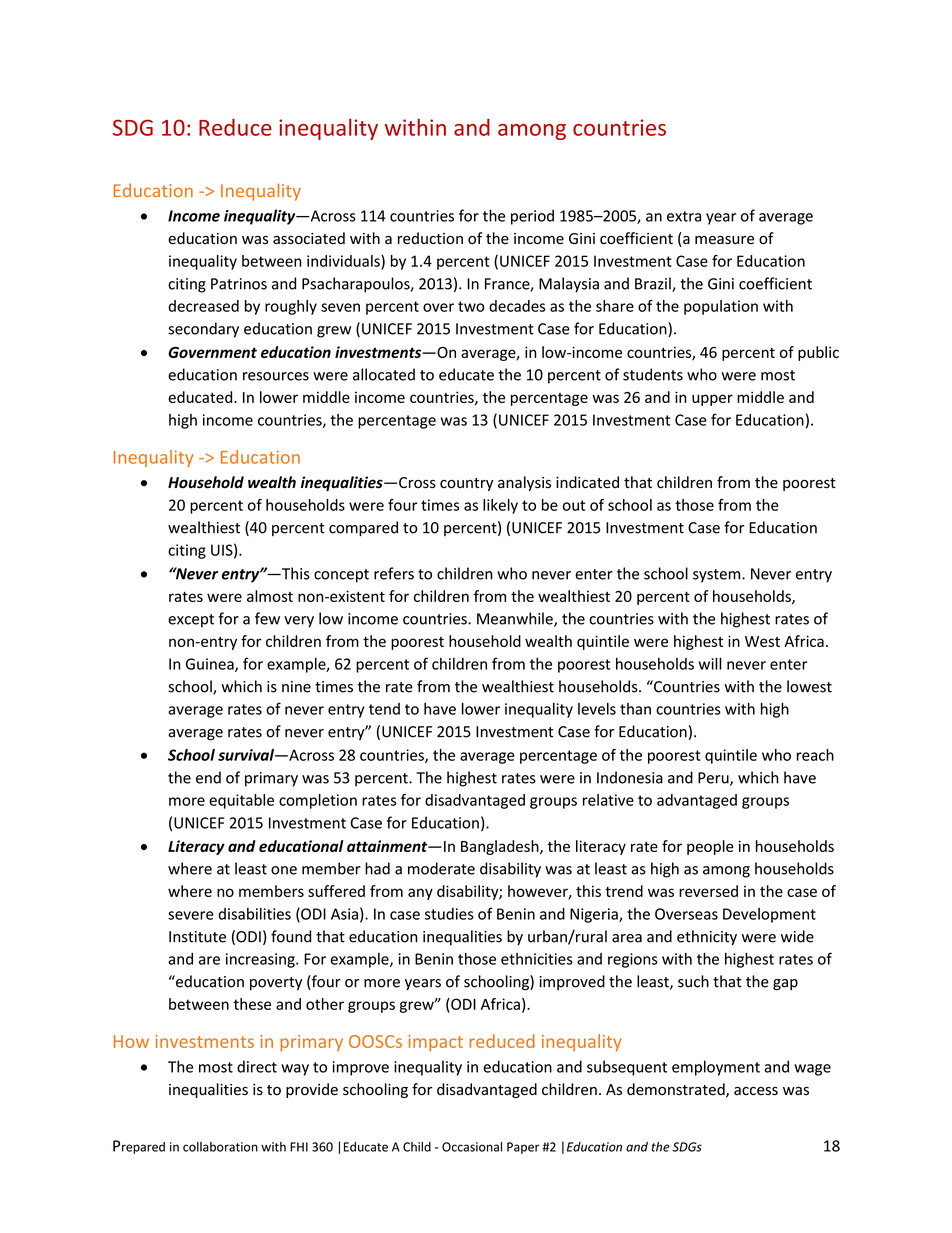  I want to click on associated, so click(309, 238).
